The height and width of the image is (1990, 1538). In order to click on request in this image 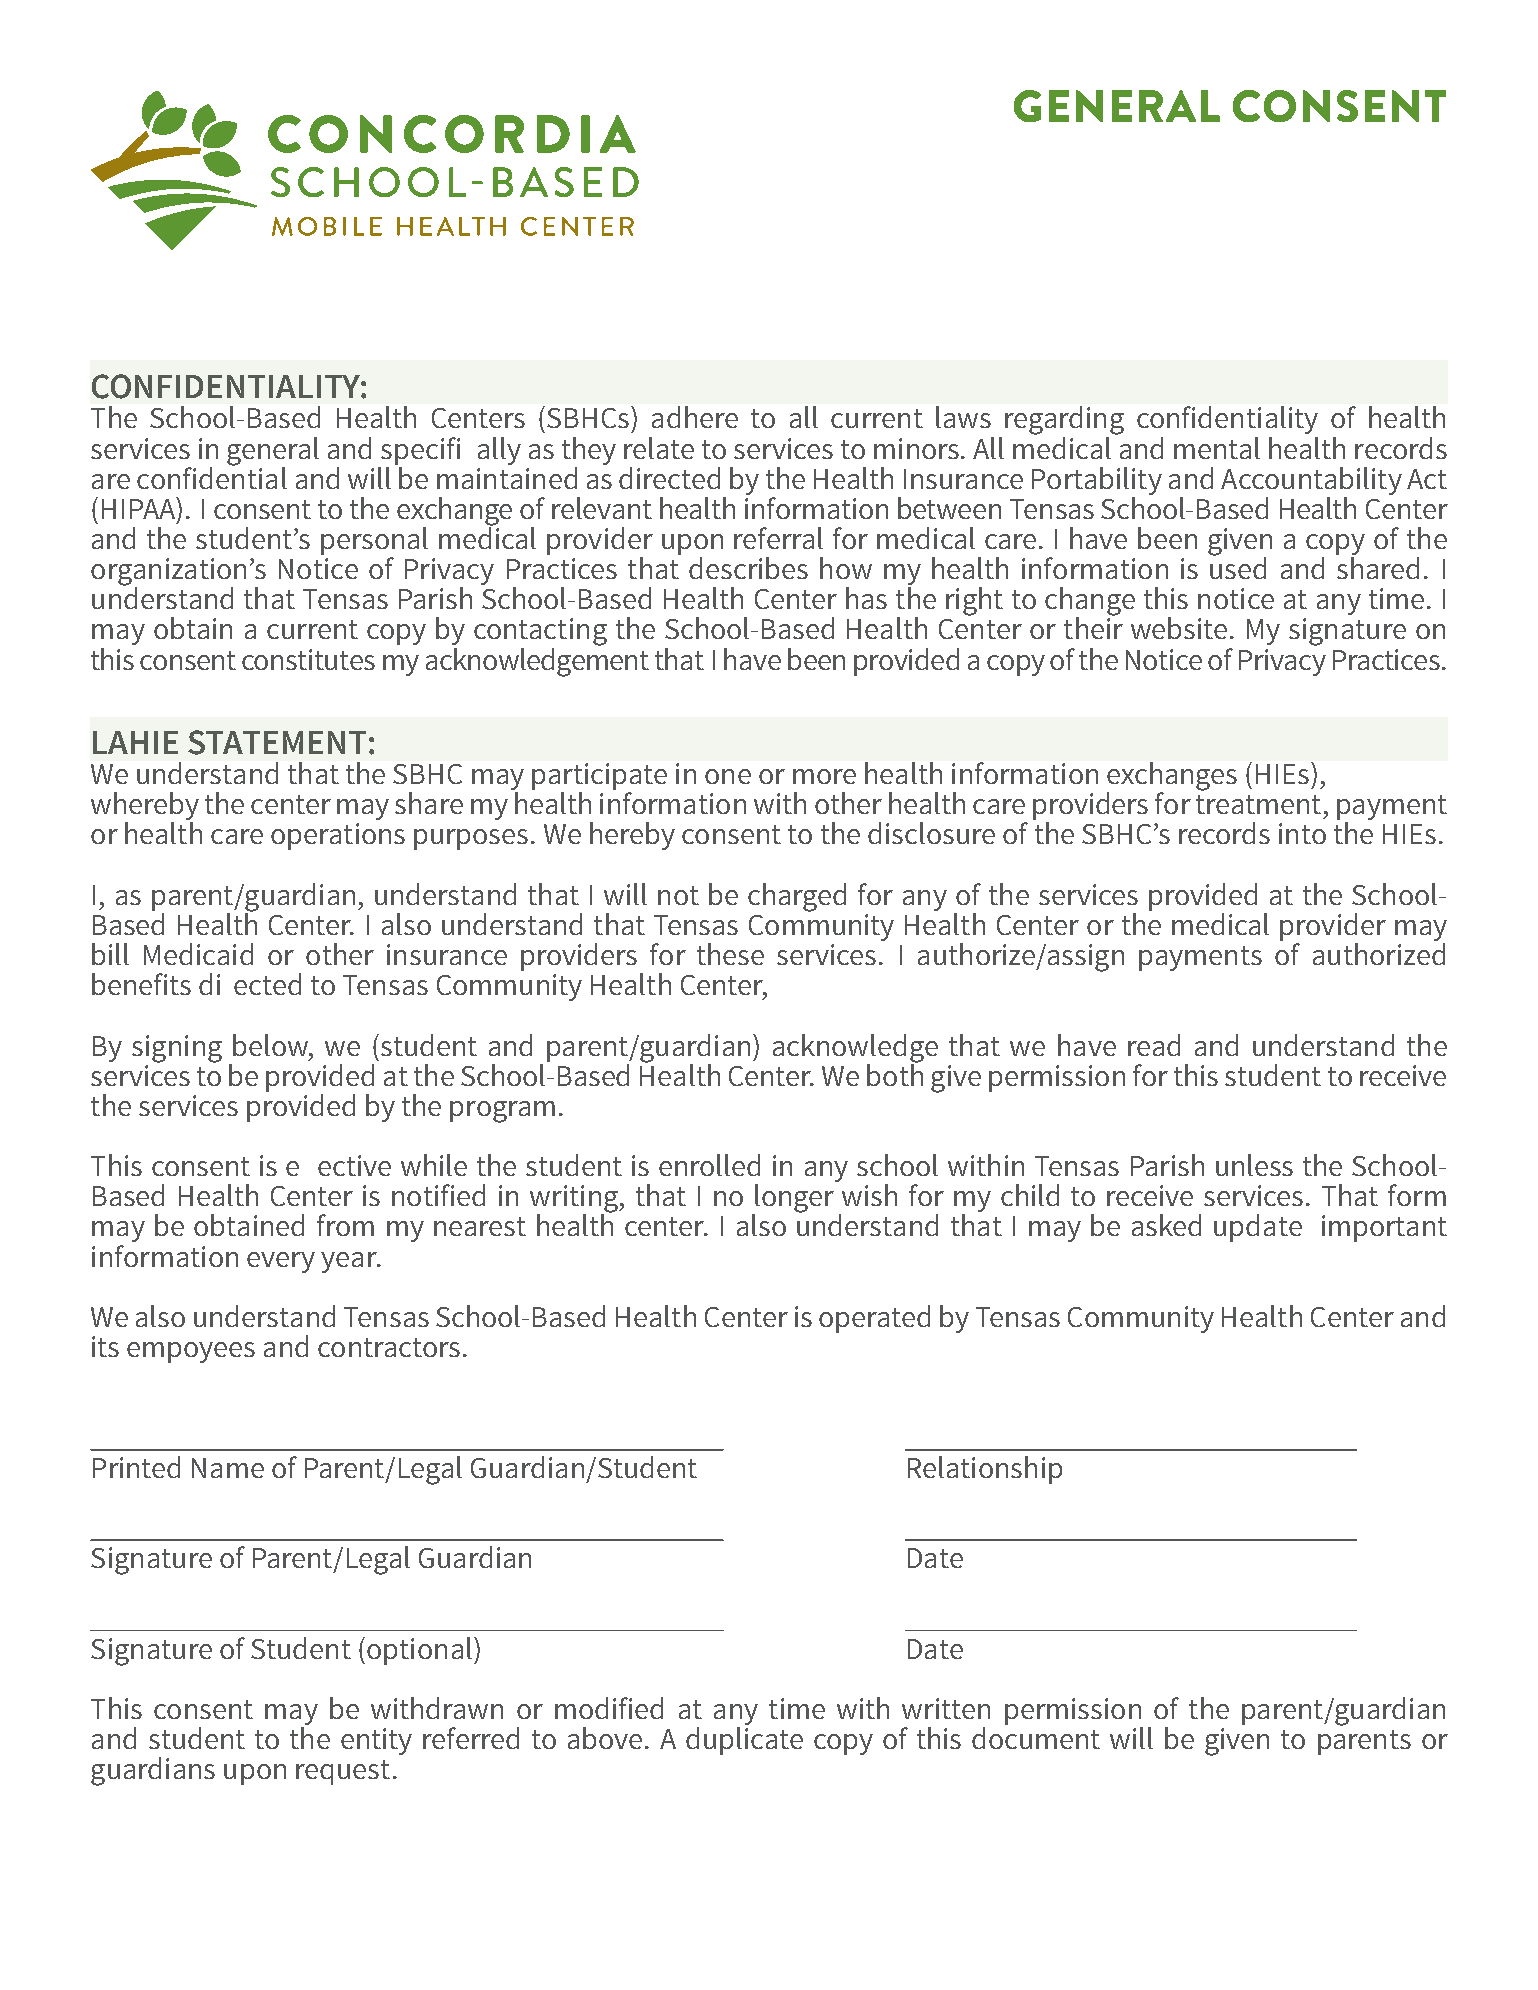, I will do `click(343, 1772)`.
